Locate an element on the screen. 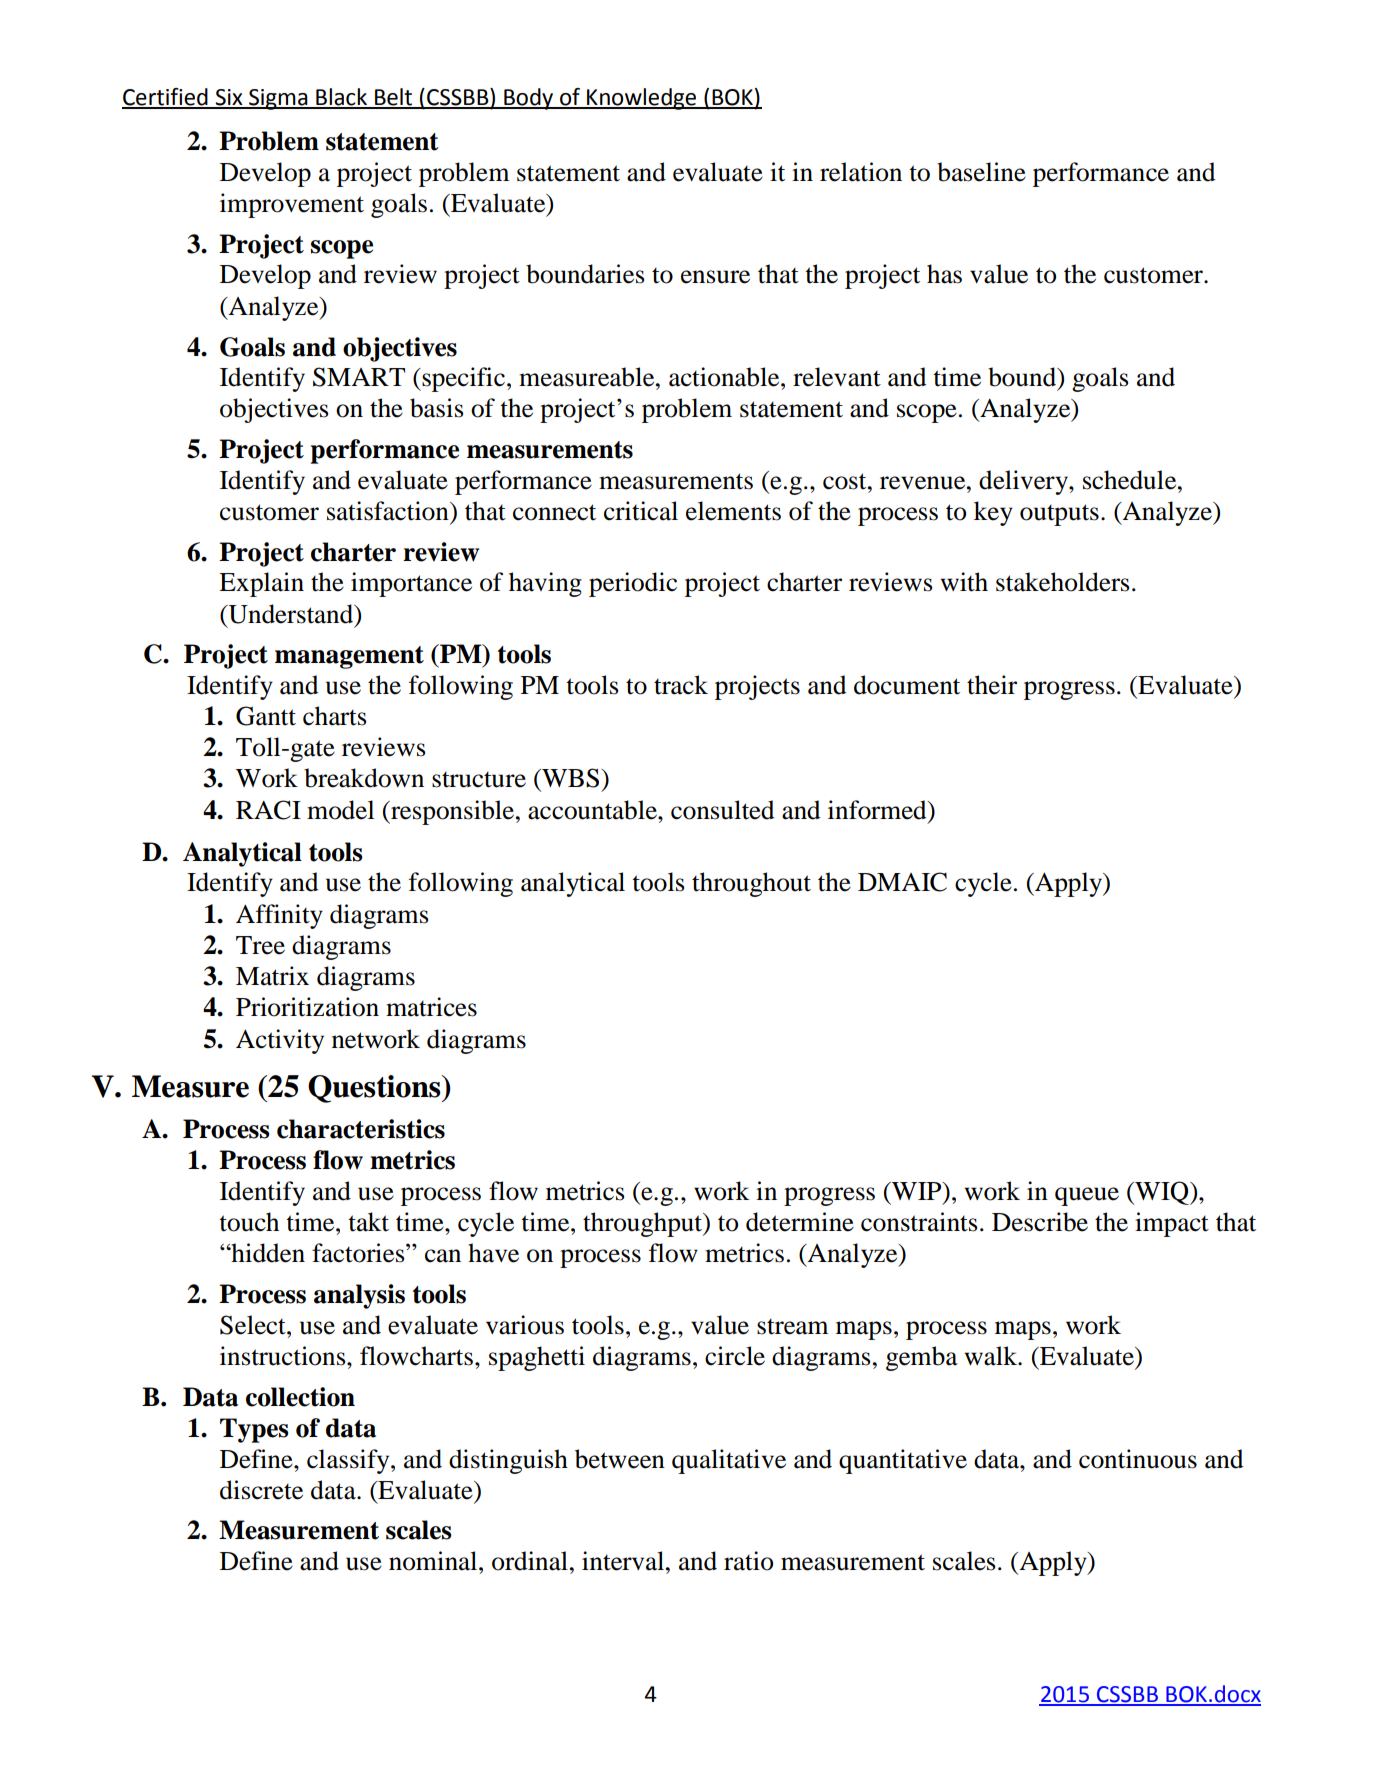  queue is located at coordinates (1087, 1196).
